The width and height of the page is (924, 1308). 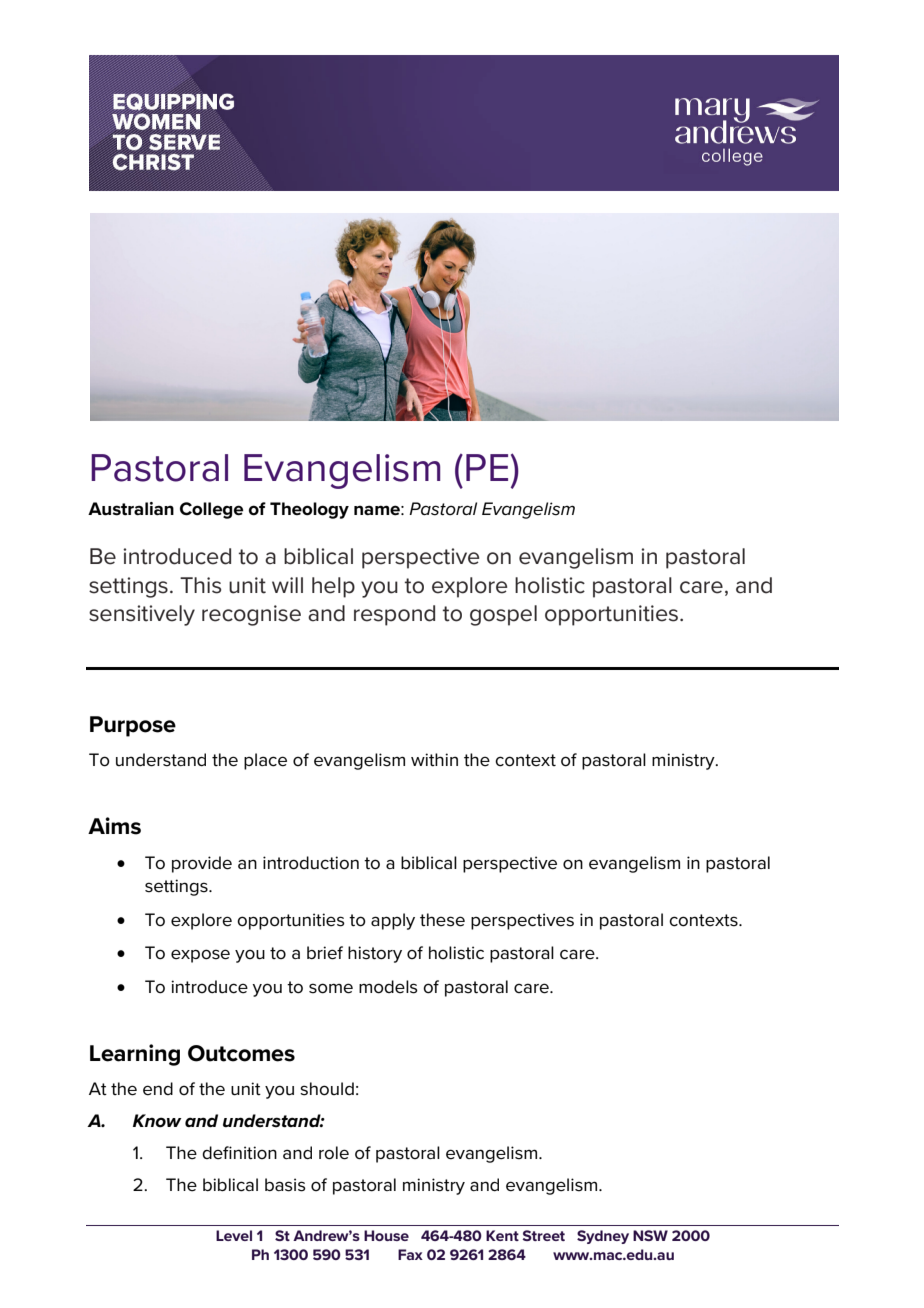 What do you see at coordinates (158, 1089) in the page?
I see `end` at bounding box center [158, 1089].
